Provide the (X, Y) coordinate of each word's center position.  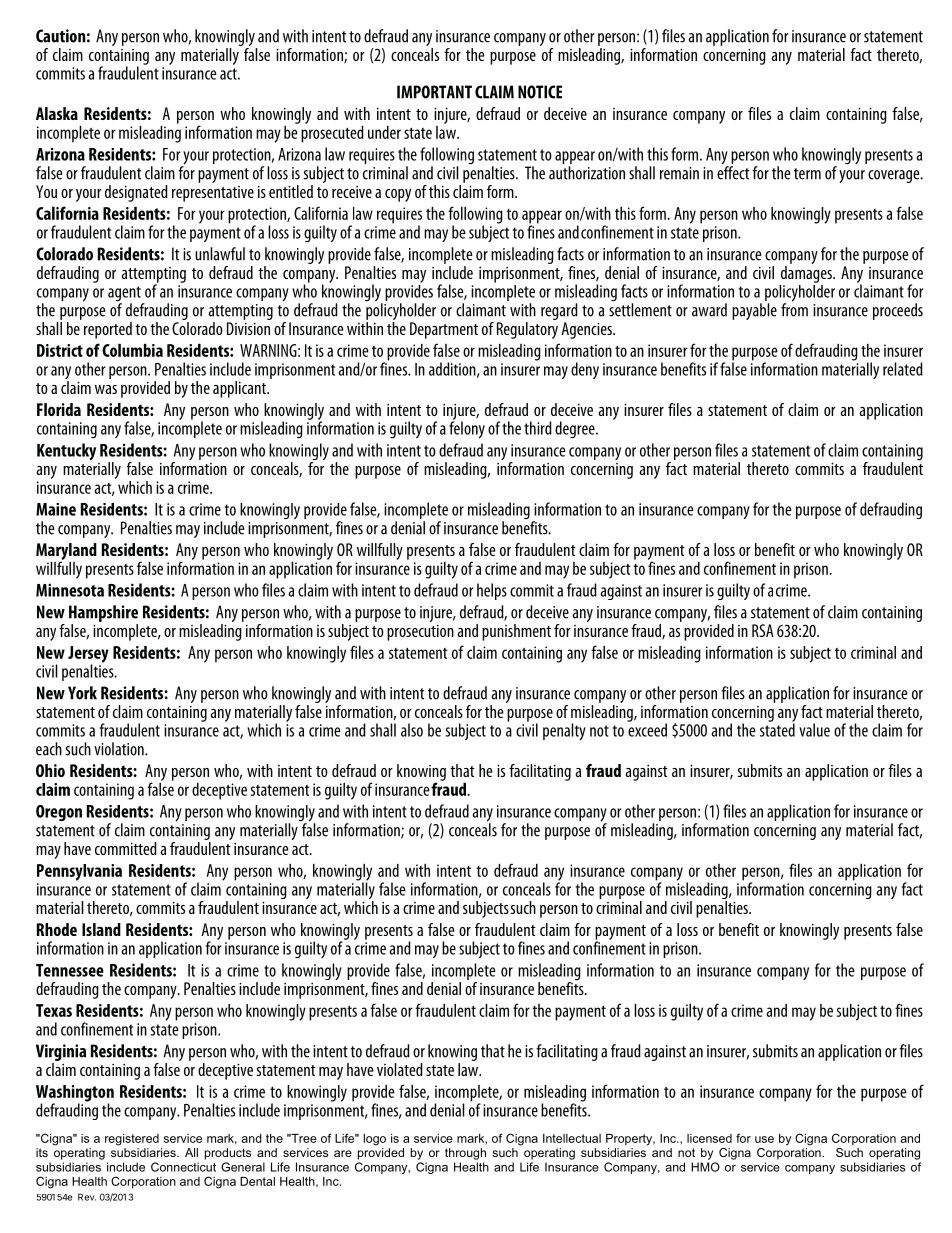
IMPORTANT (434, 92)
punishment (516, 632)
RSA (763, 630)
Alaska (57, 113)
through (465, 1154)
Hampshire (103, 613)
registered (132, 1140)
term (807, 174)
